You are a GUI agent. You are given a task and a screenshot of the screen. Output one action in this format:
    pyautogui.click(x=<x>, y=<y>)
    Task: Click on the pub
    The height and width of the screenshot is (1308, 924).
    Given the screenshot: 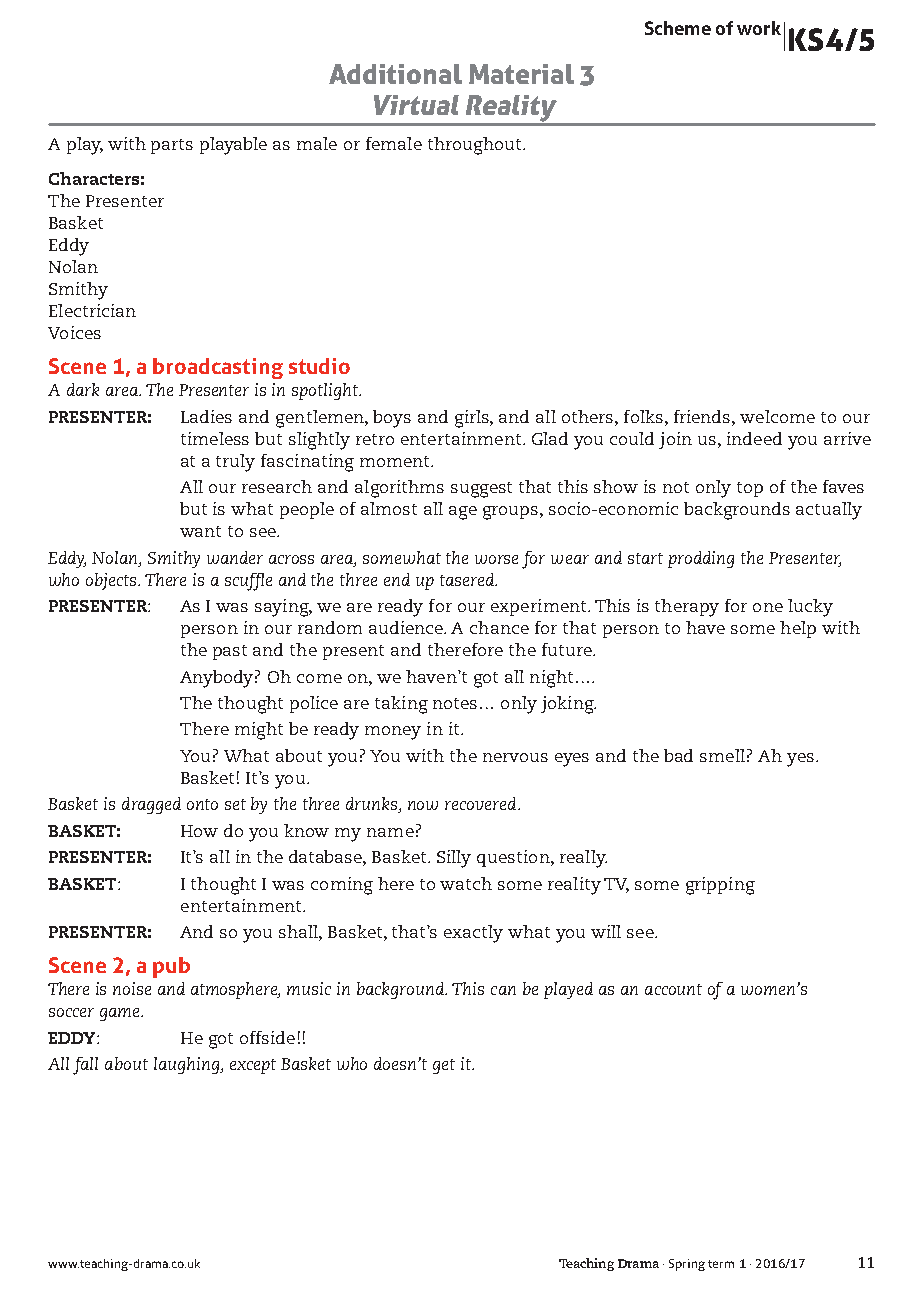 What is the action you would take?
    pyautogui.click(x=171, y=967)
